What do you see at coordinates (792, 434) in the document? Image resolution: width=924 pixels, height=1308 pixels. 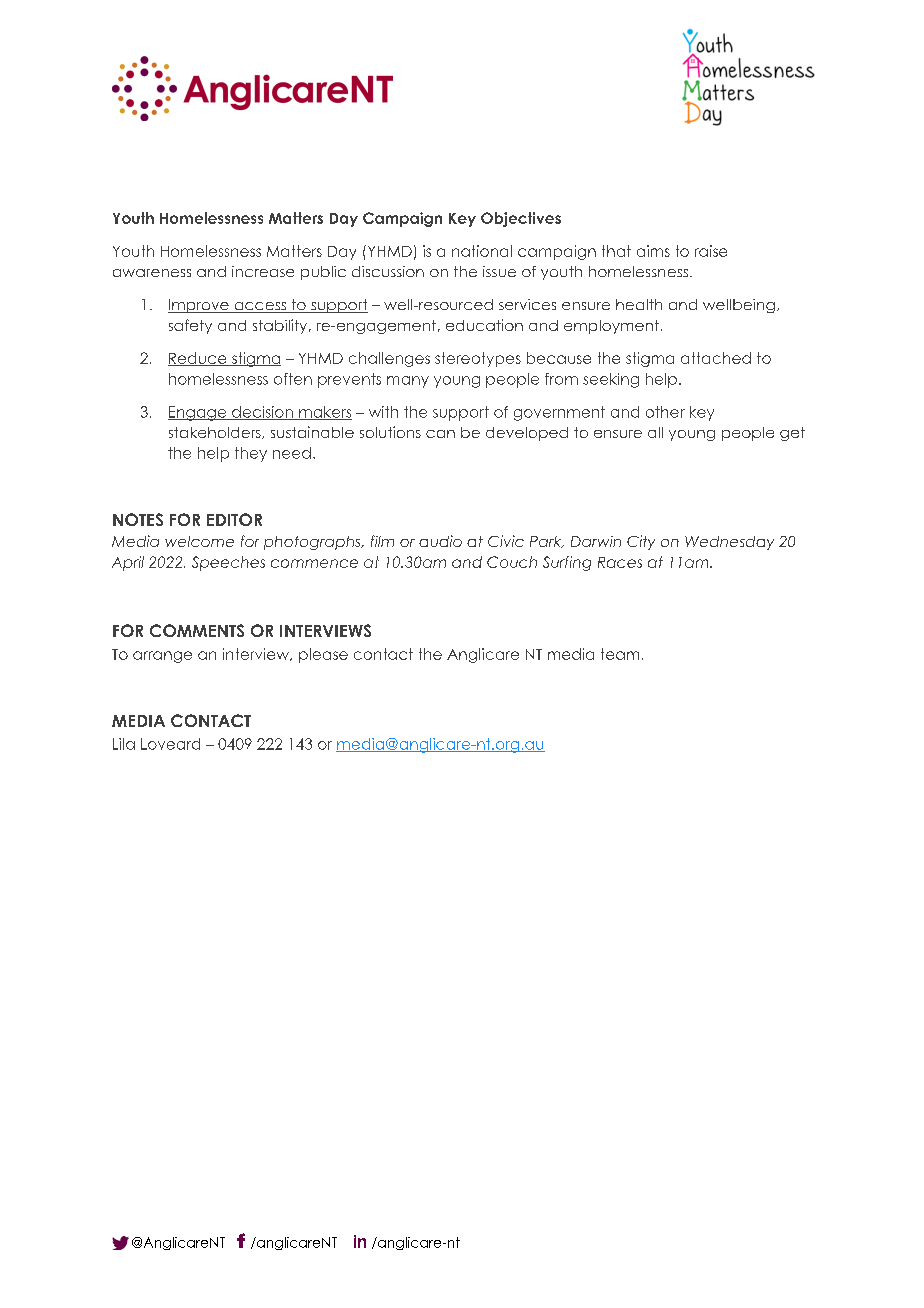 I see `get` at bounding box center [792, 434].
